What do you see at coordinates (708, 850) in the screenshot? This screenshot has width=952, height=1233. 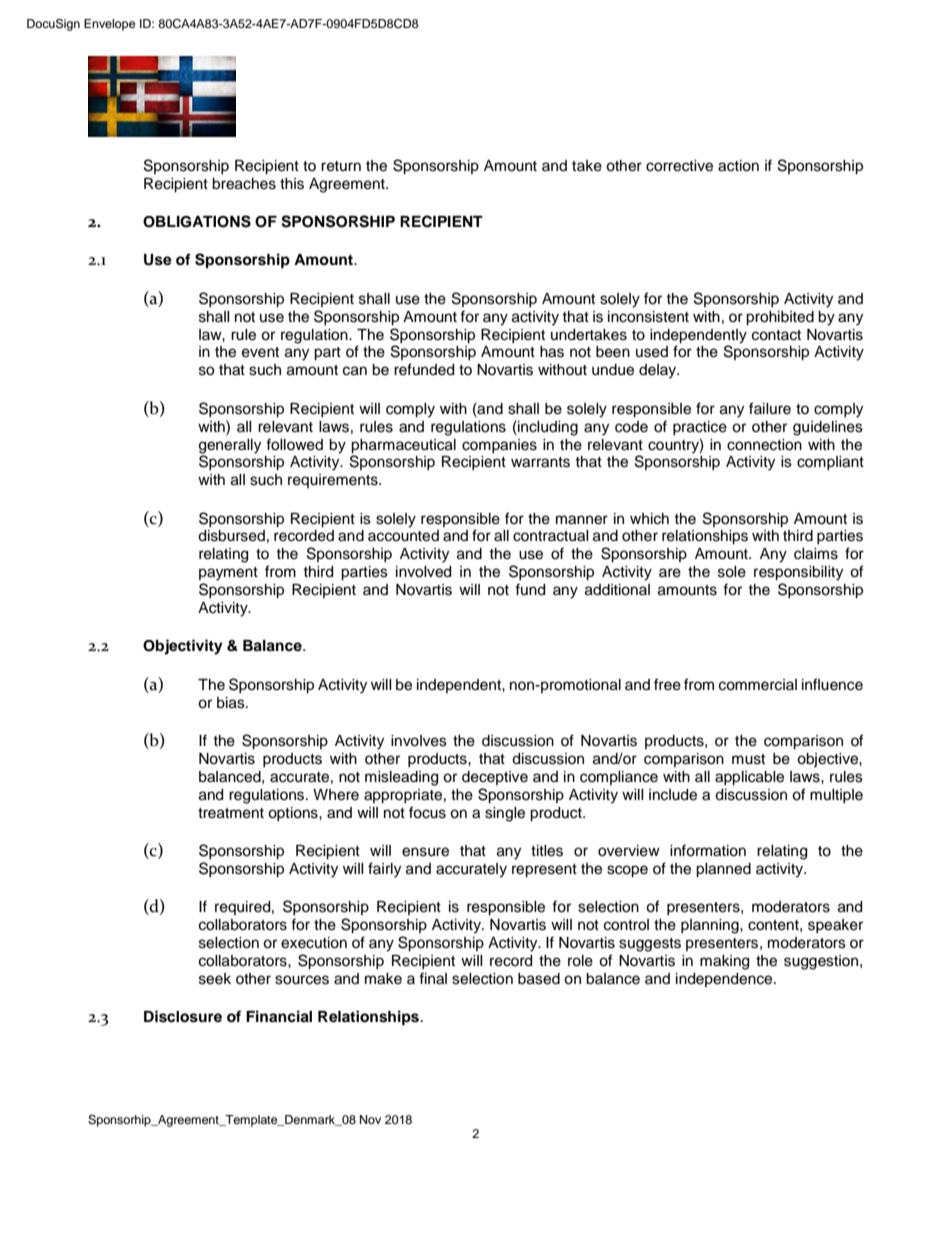 I see `information` at bounding box center [708, 850].
